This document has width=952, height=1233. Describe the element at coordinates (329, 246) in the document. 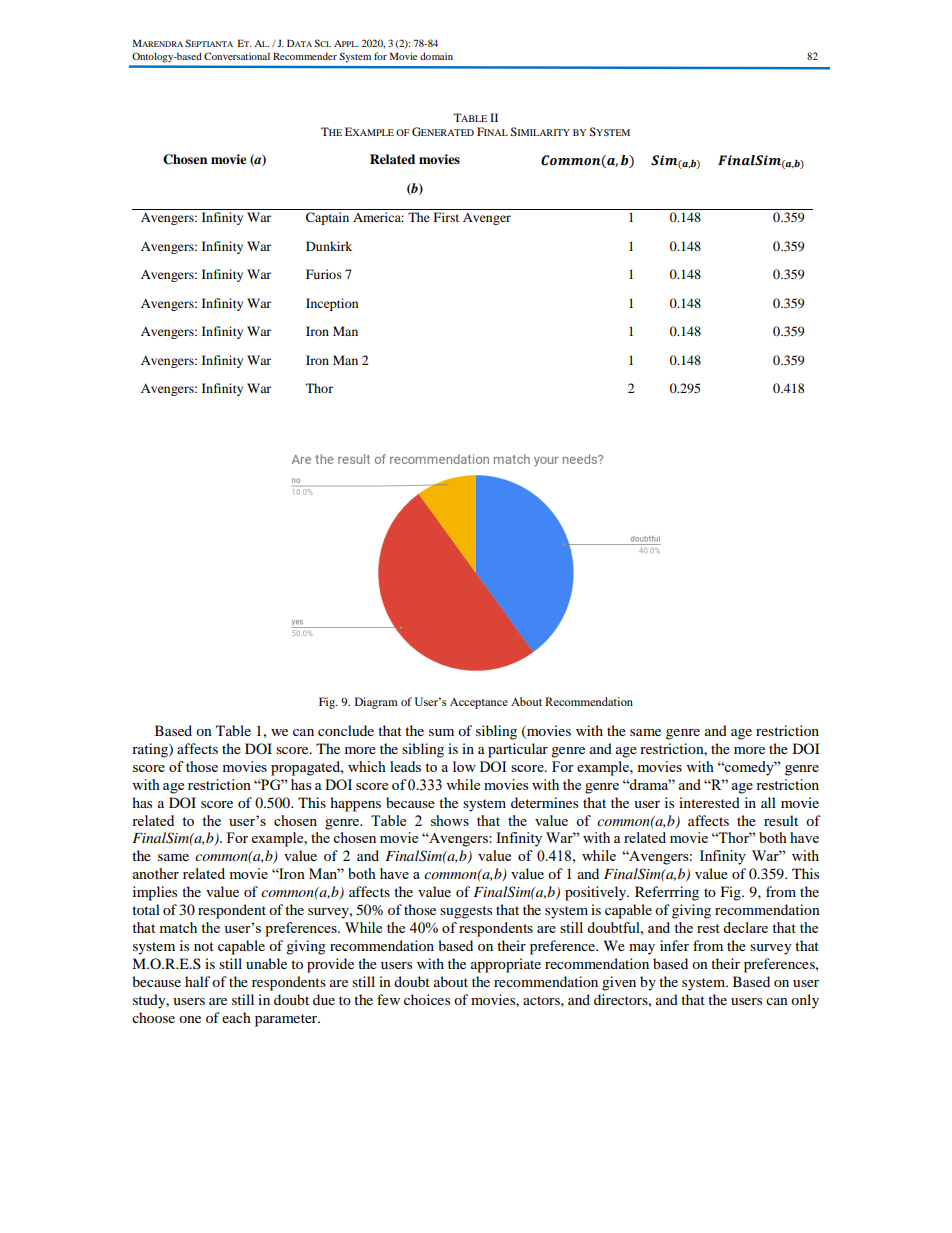

I see `Dunkirk` at that location.
